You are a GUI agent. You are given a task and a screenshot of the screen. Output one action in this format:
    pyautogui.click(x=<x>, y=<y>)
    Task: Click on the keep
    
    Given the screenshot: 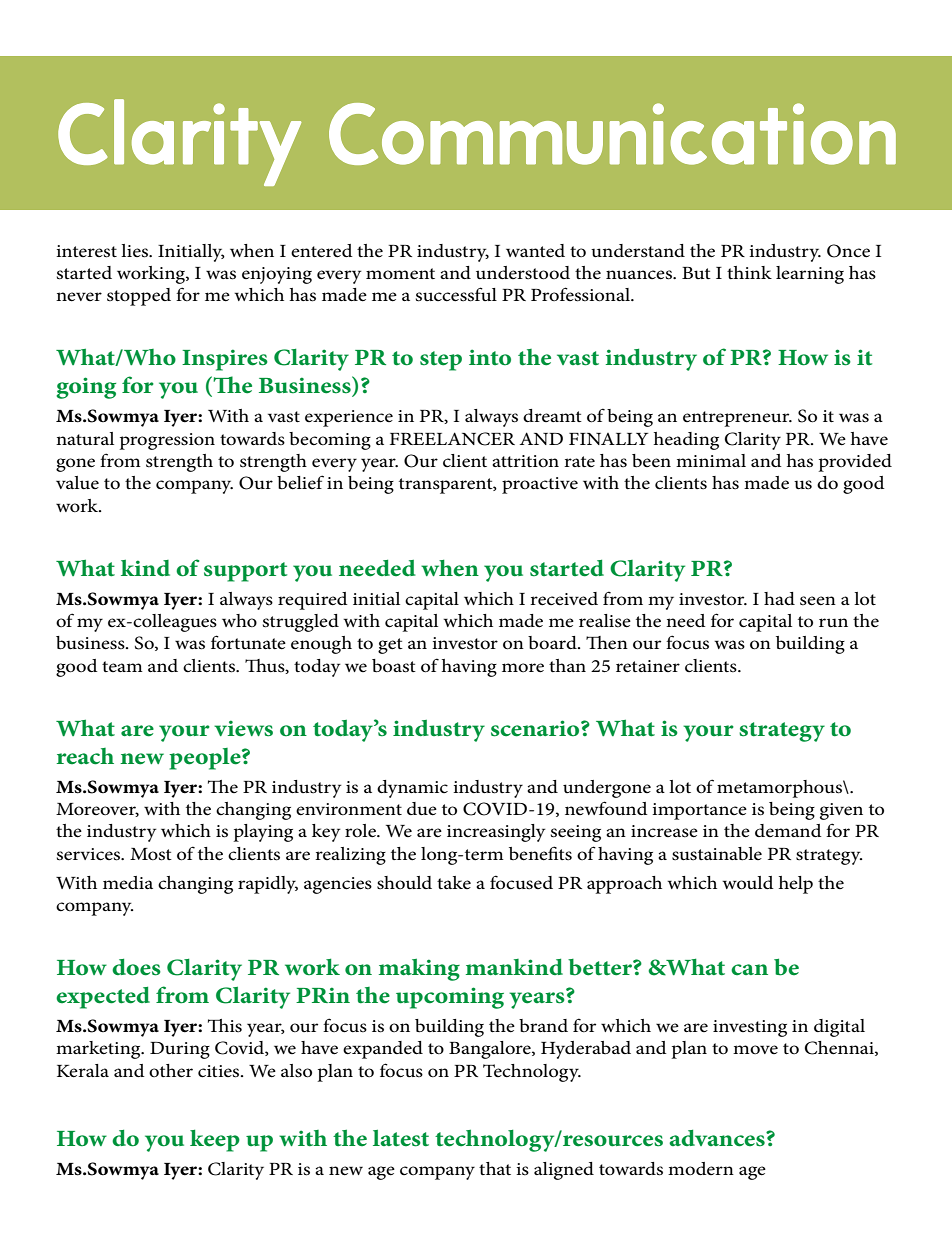 What is the action you would take?
    pyautogui.click(x=215, y=1140)
